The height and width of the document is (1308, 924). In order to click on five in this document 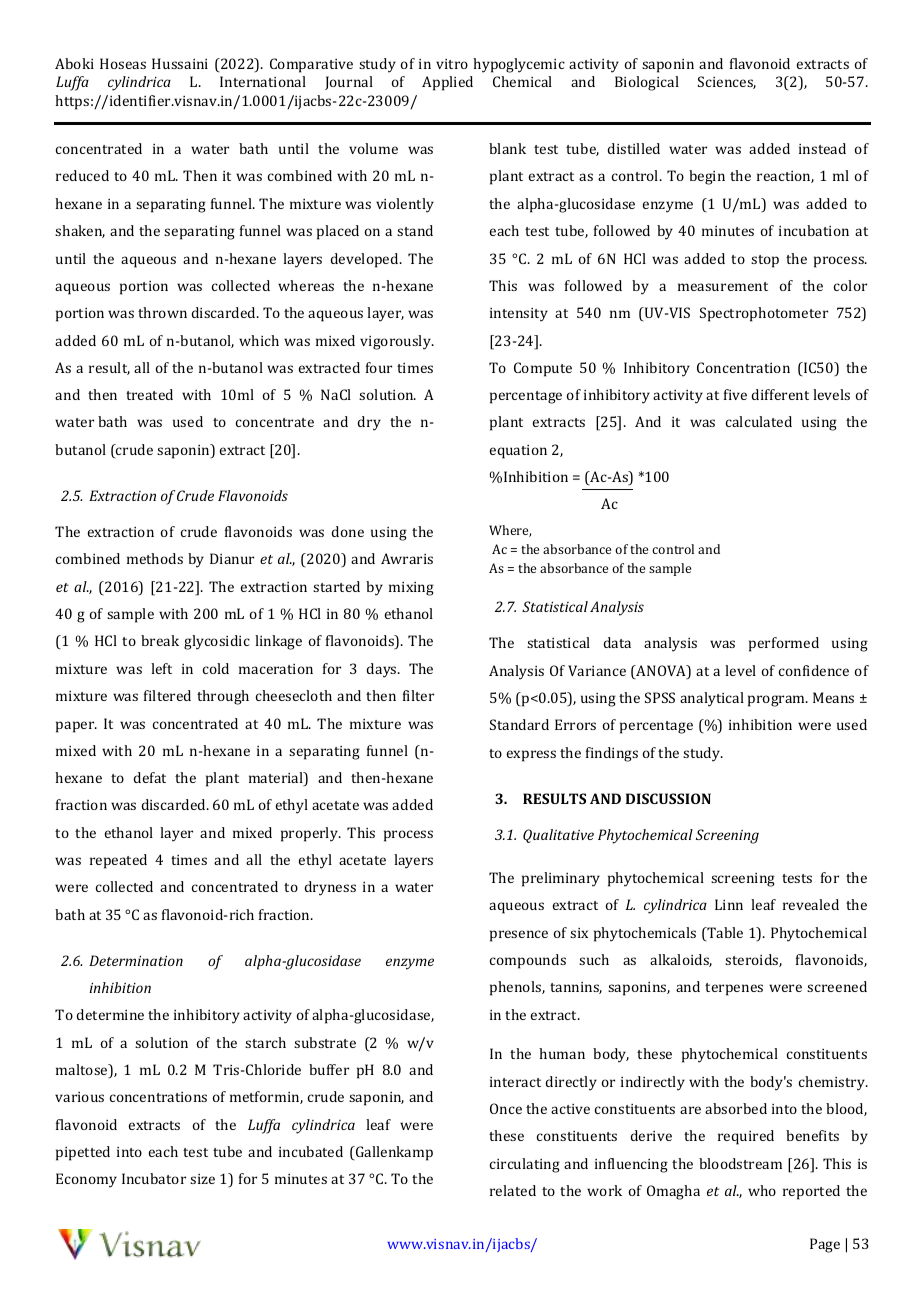, I will do `click(735, 394)`.
